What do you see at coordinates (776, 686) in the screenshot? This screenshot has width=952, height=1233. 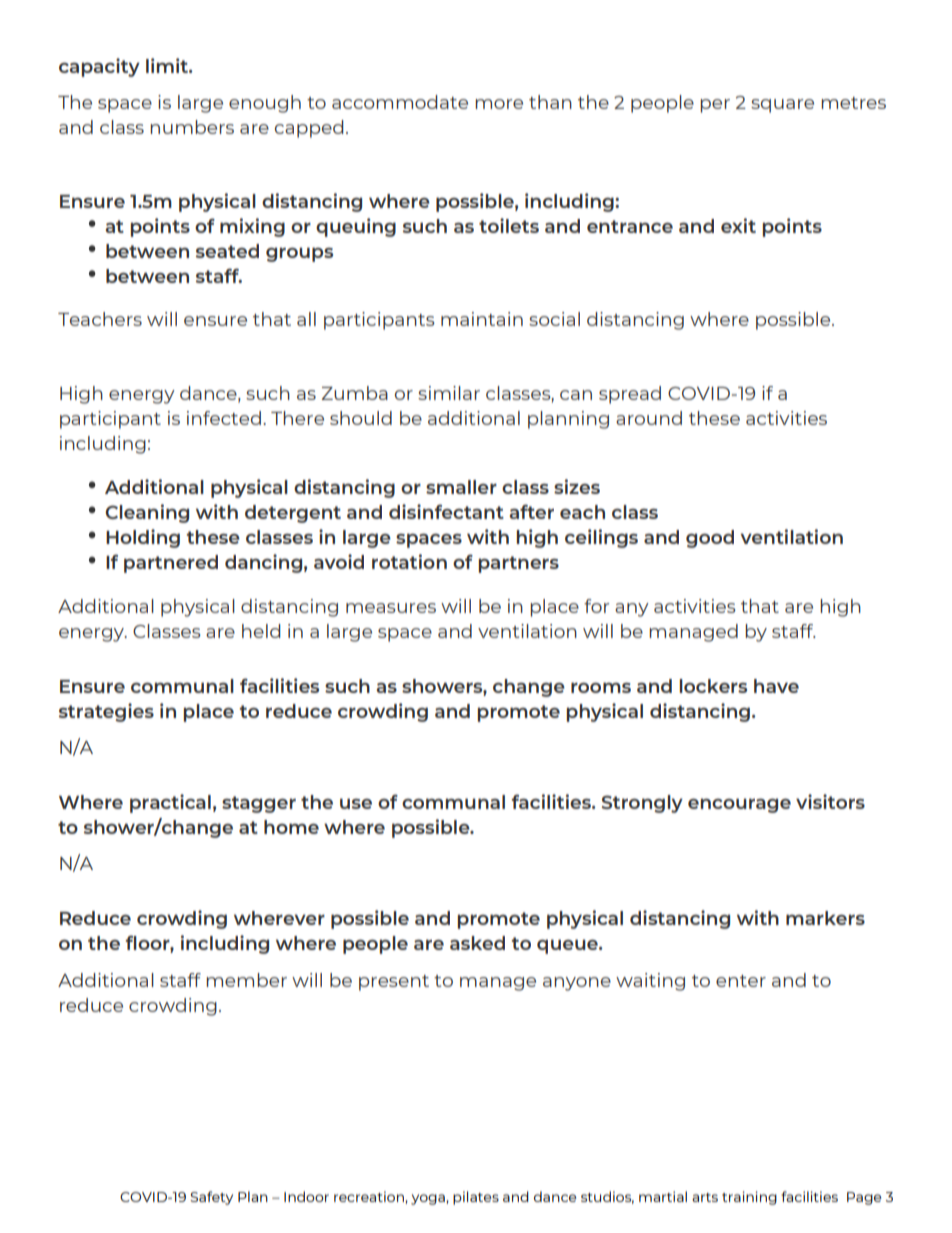 I see `have` at bounding box center [776, 686].
